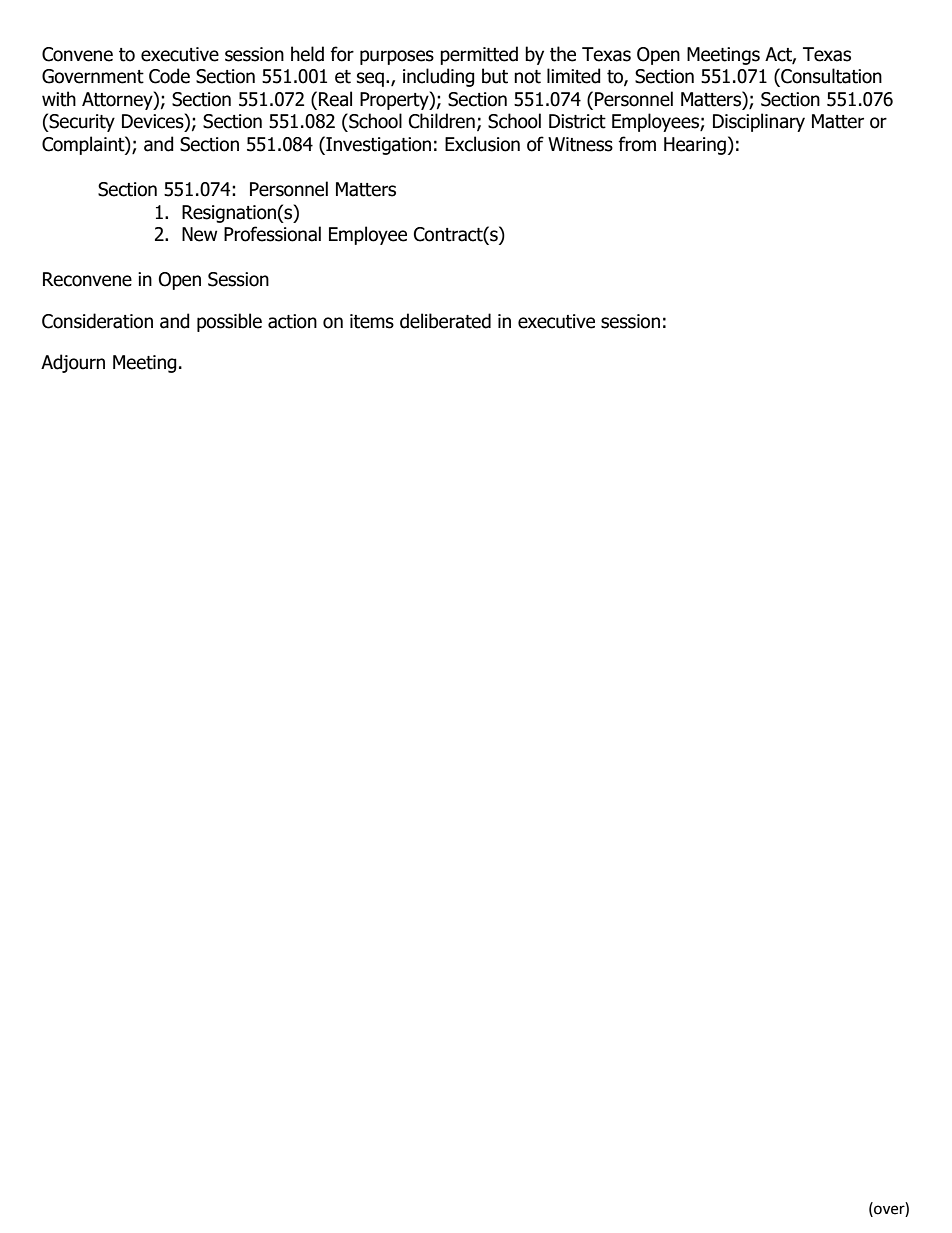 The image size is (952, 1233). Describe the element at coordinates (479, 55) in the document. I see `permitted` at that location.
